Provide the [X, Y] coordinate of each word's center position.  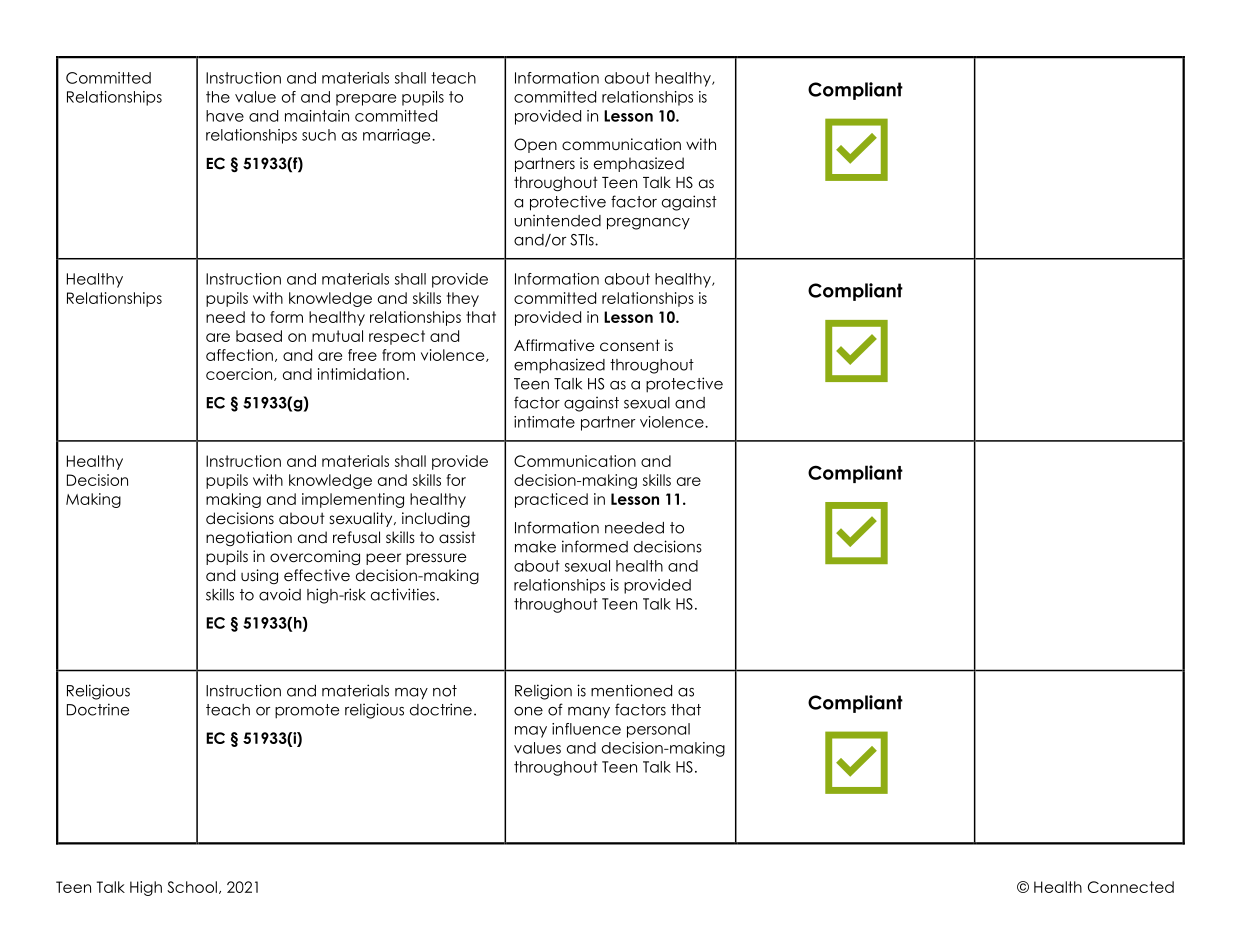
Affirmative [554, 345]
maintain [317, 116]
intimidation [361, 374]
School [192, 887]
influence [586, 729]
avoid [280, 594]
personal [658, 730]
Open [535, 145]
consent [630, 345]
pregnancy [648, 224]
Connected [1131, 887]
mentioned [631, 690]
